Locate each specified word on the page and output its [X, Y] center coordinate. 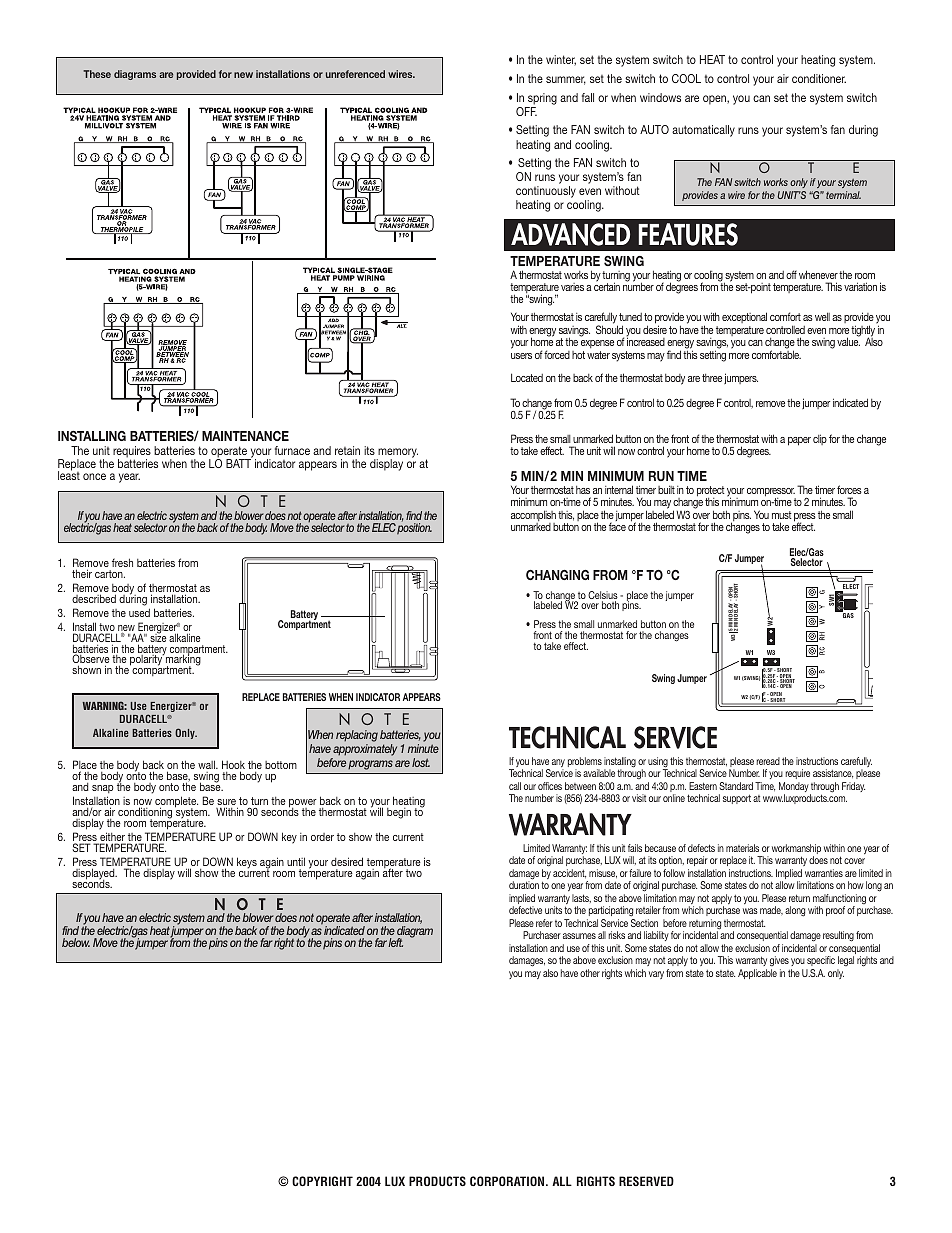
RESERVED [646, 1181]
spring [542, 99]
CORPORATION [508, 1181]
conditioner [819, 78]
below [76, 942]
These [97, 74]
